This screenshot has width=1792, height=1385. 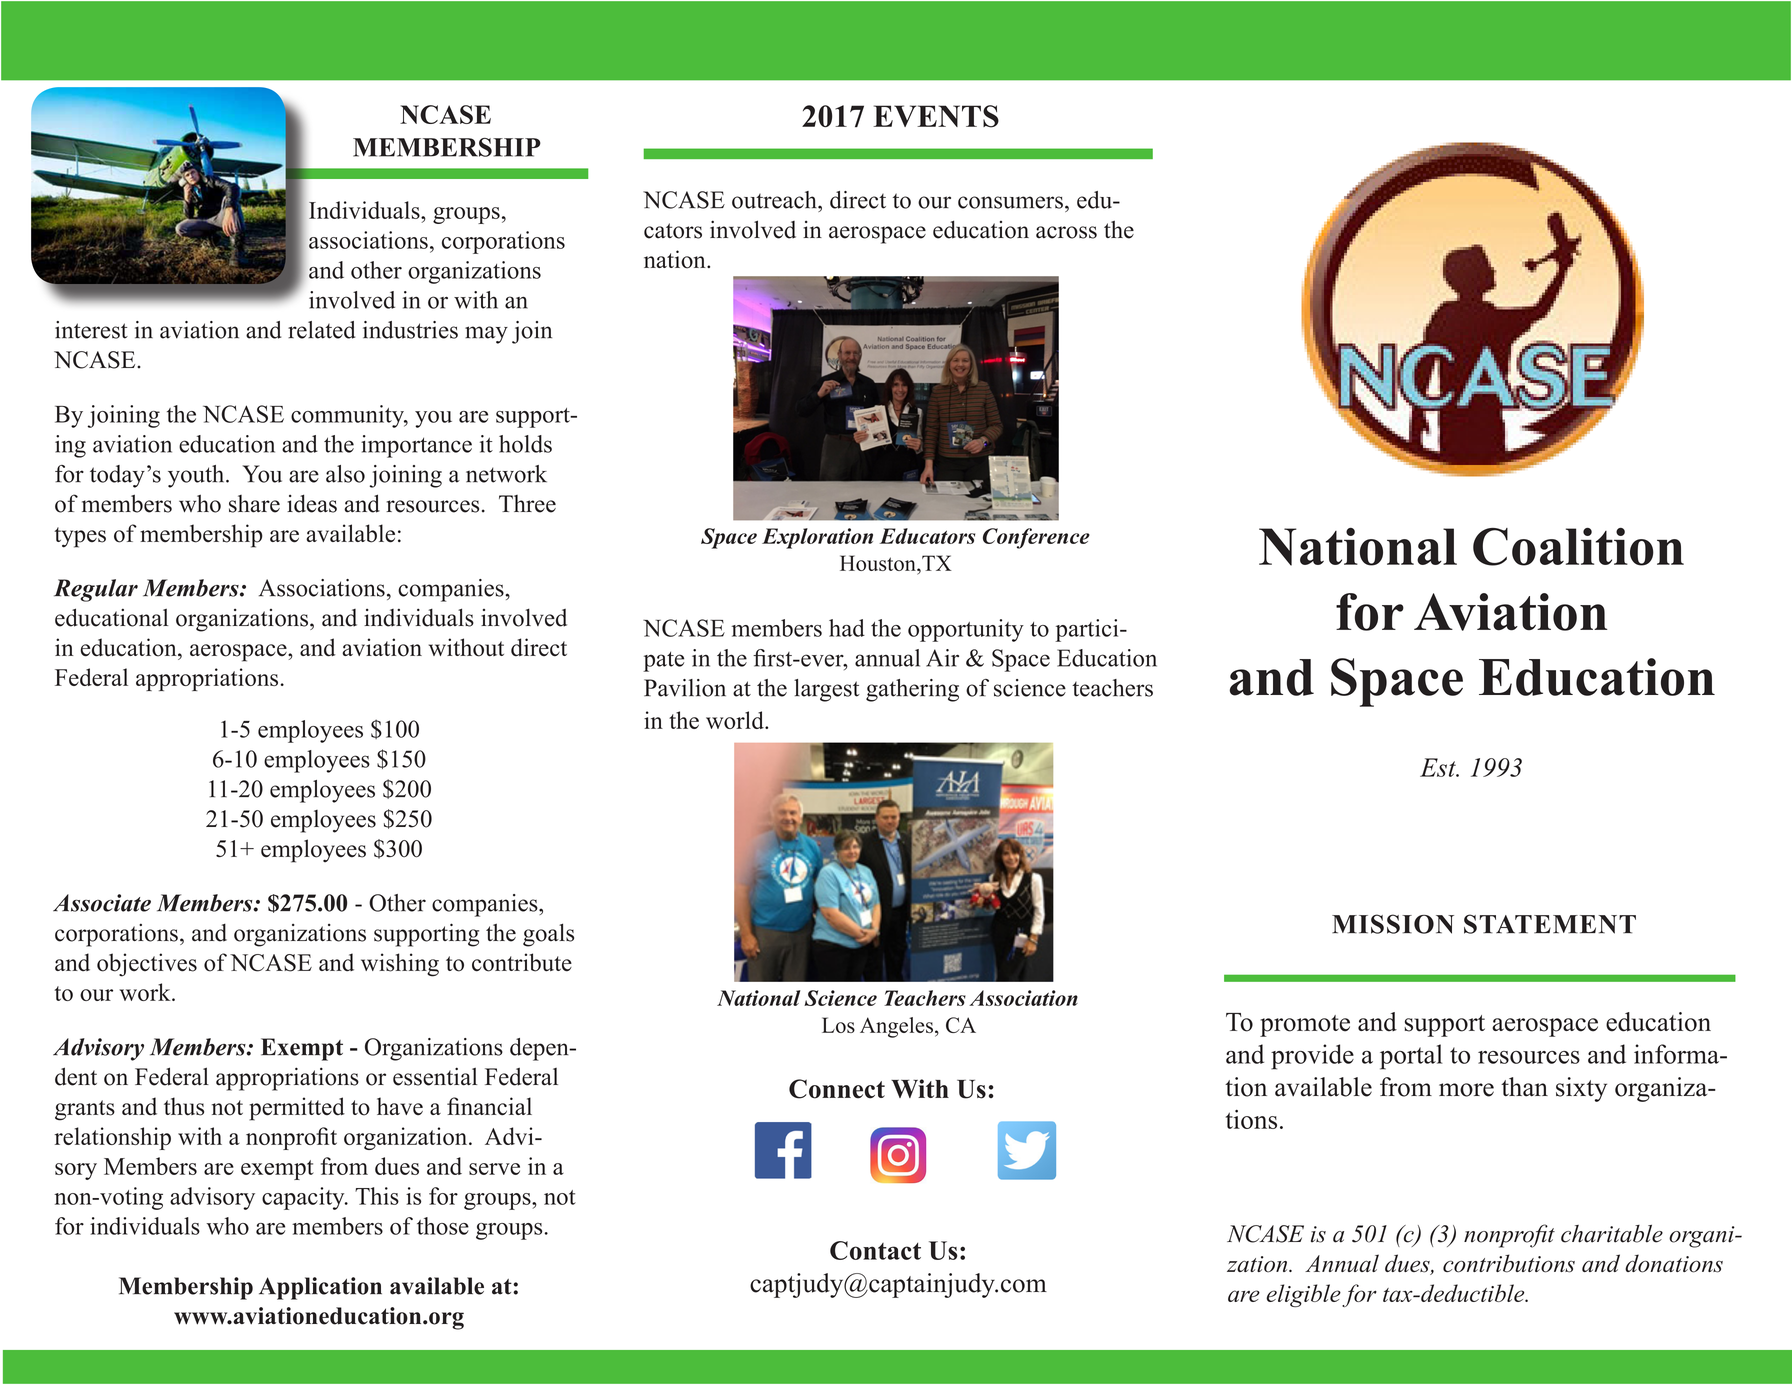 I want to click on across, so click(x=1066, y=232).
